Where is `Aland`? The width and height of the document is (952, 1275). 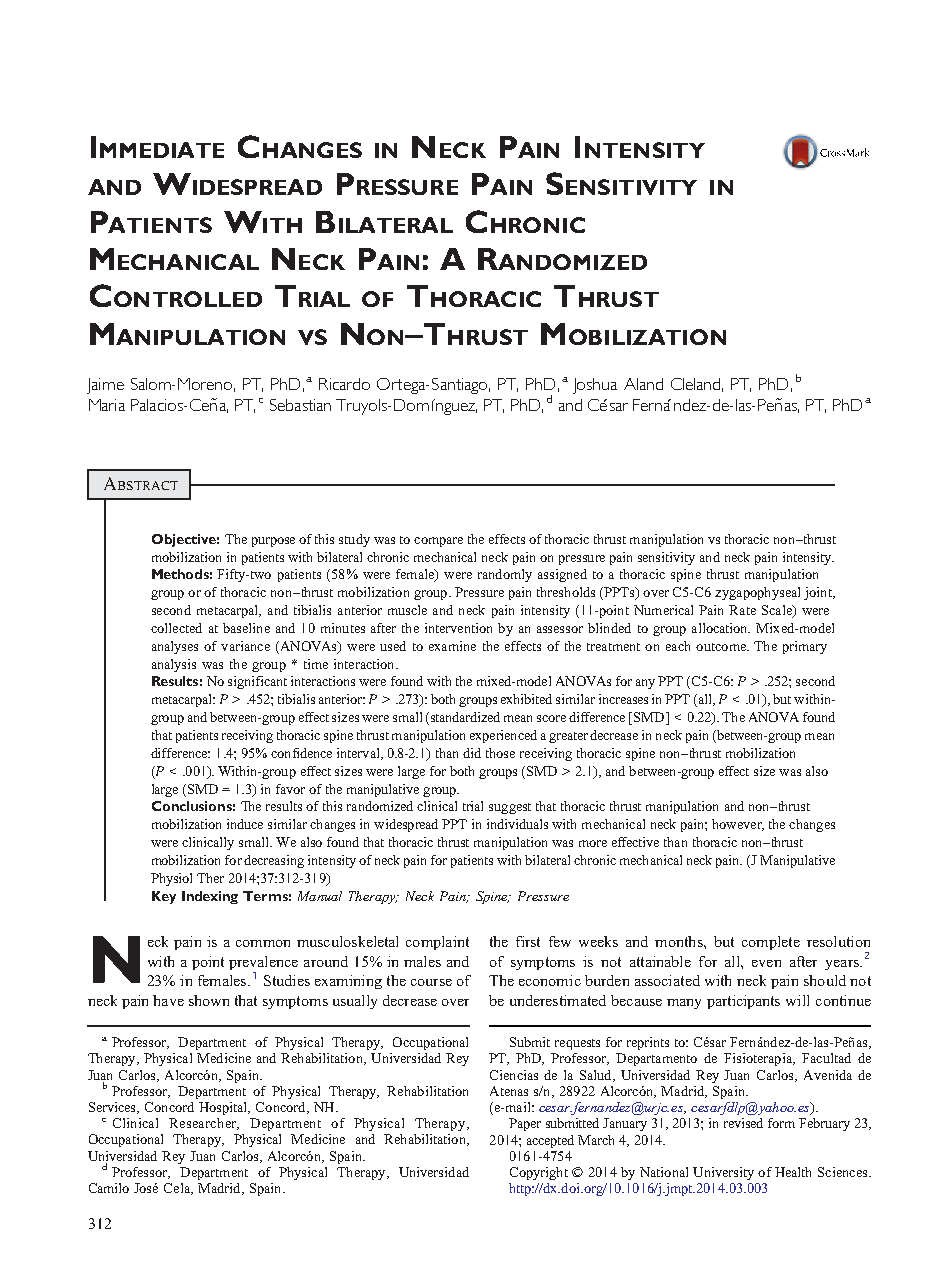
Aland is located at coordinates (643, 384).
